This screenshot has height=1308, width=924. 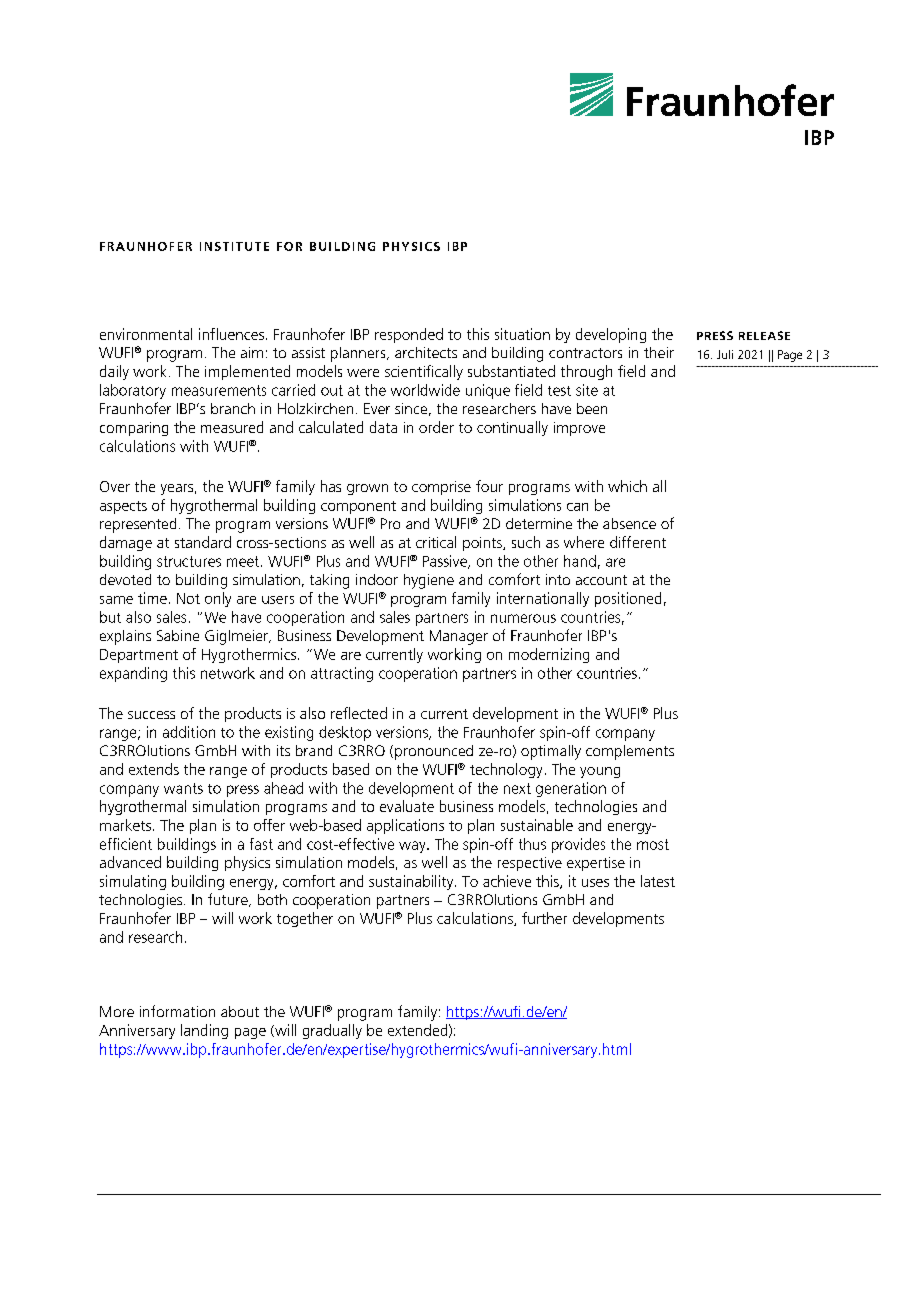 I want to click on positioned, so click(x=628, y=599).
